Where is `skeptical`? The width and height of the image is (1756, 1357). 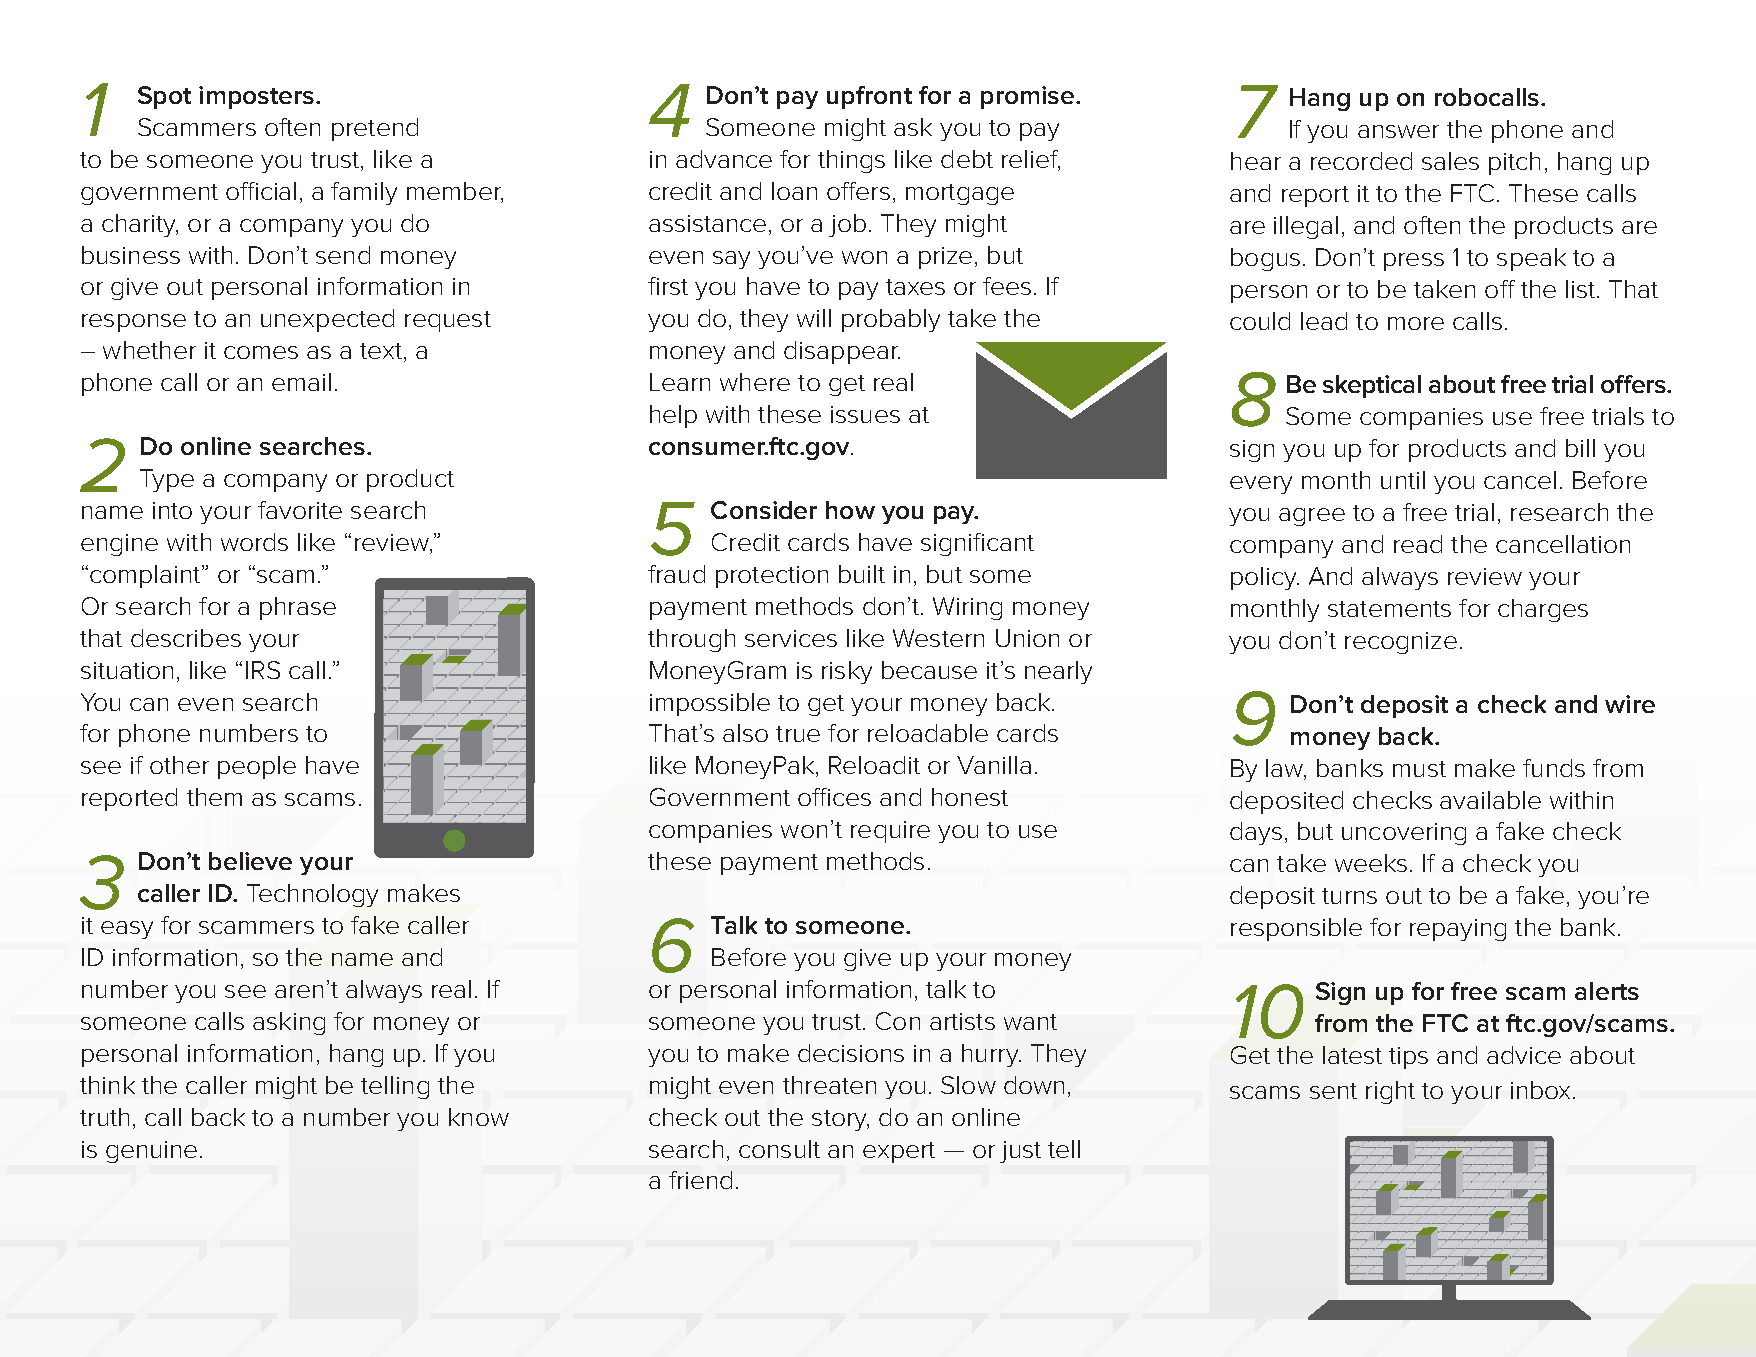 skeptical is located at coordinates (1372, 386).
